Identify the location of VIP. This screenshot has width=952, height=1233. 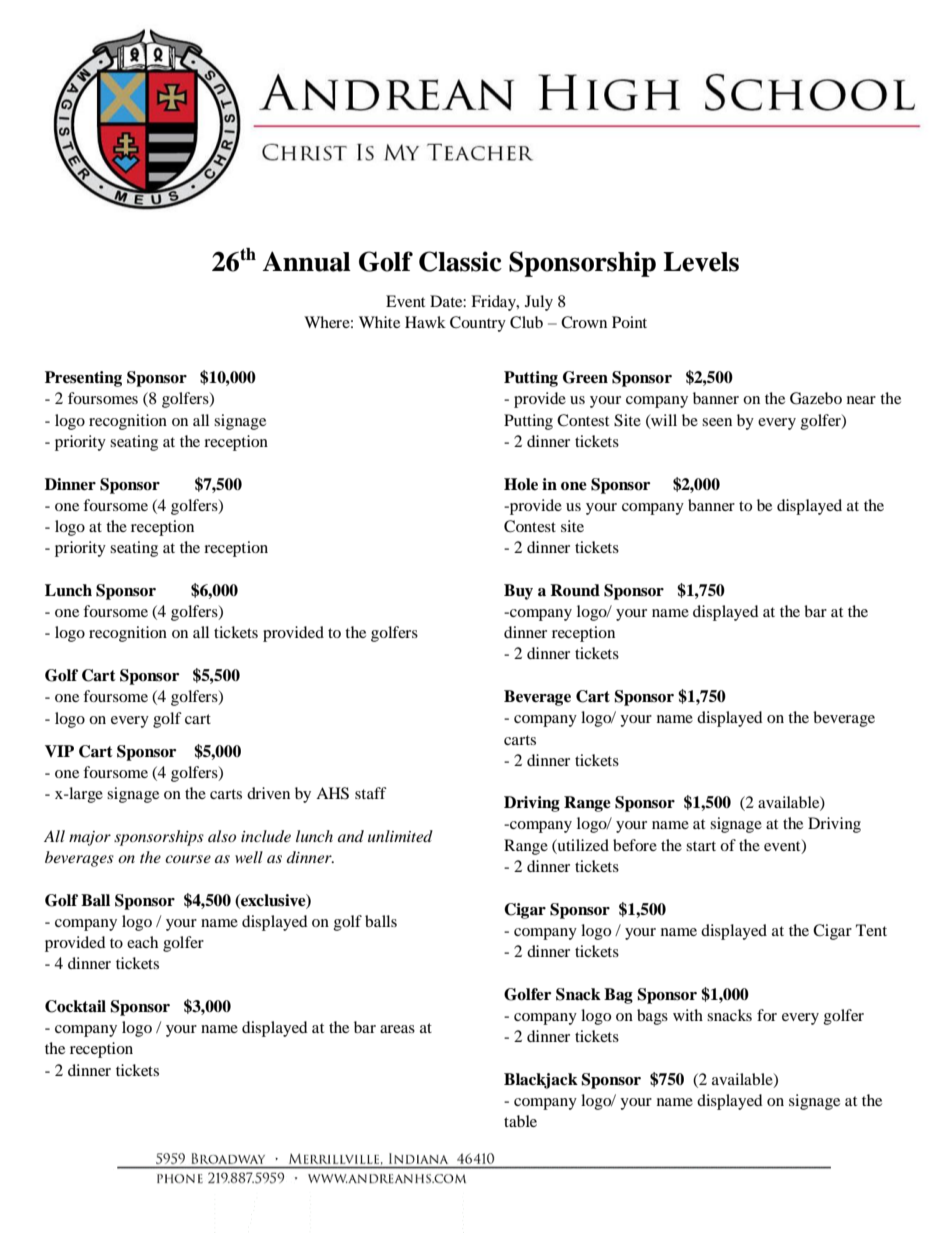
(59, 751).
